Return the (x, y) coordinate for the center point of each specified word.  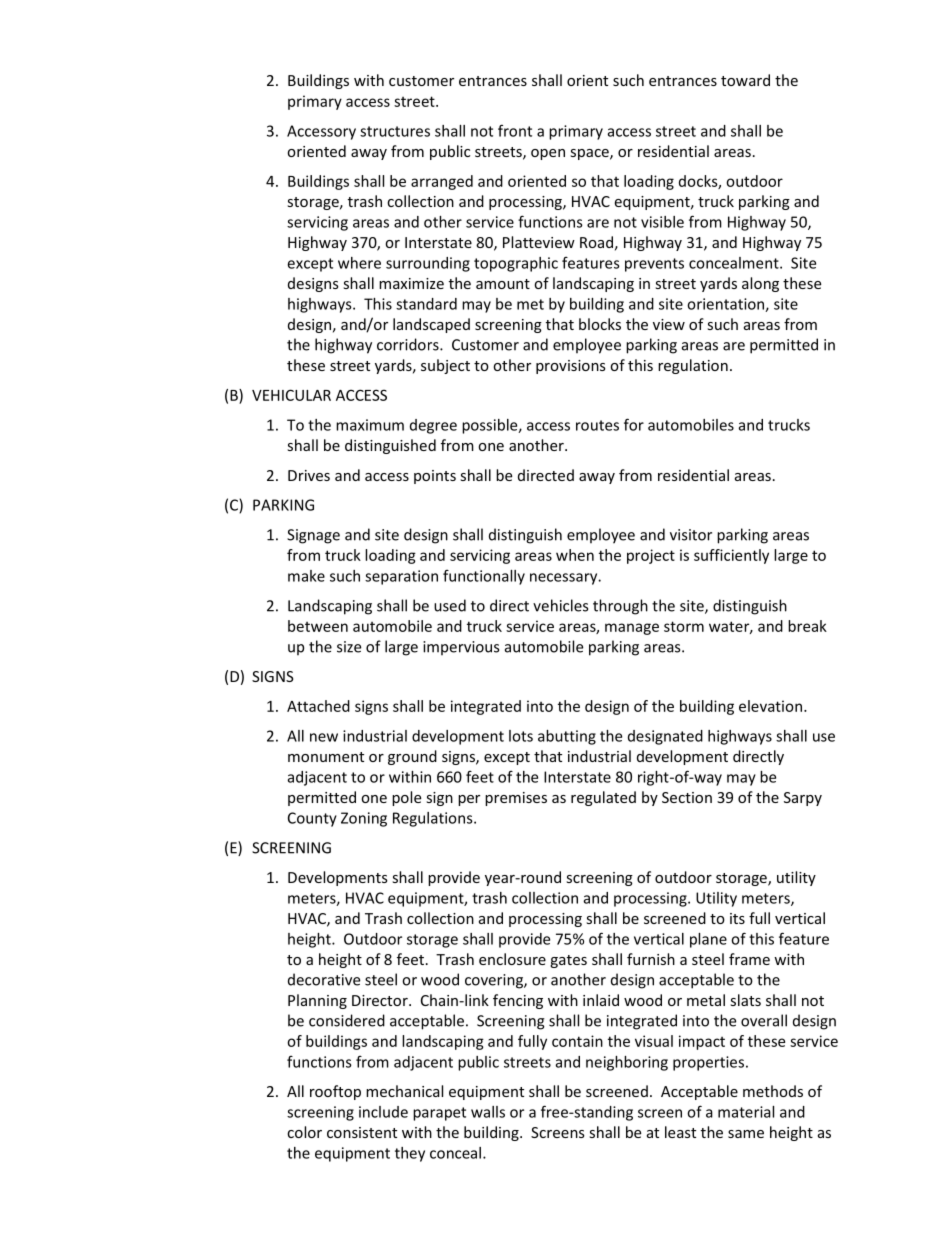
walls (488, 1112)
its (737, 918)
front (515, 130)
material (746, 1112)
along (760, 284)
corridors (409, 344)
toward (745, 80)
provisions (571, 367)
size (349, 647)
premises (516, 799)
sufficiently (731, 556)
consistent (362, 1132)
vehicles (560, 605)
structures (395, 131)
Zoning (364, 819)
